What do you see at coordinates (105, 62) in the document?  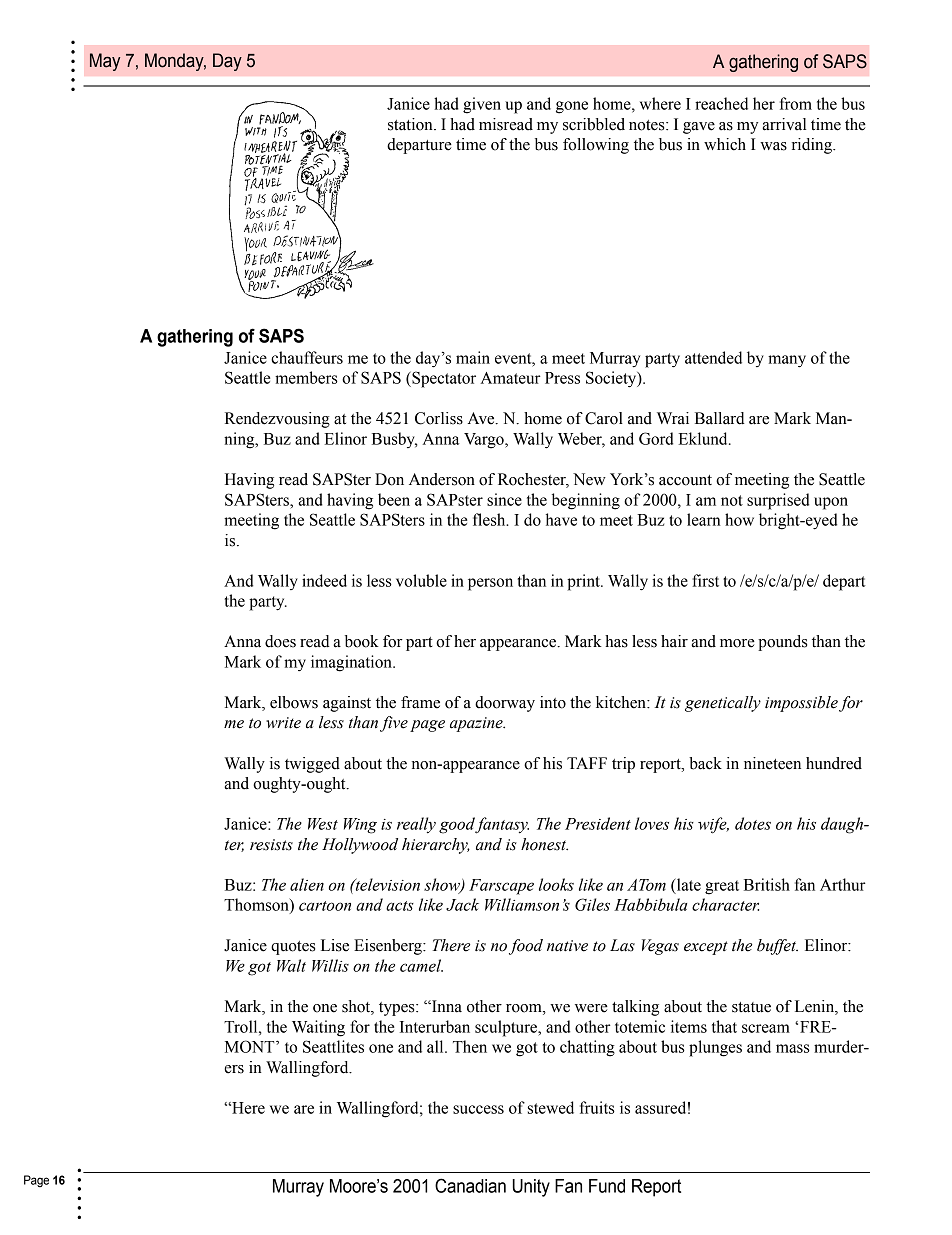 I see `May` at bounding box center [105, 62].
